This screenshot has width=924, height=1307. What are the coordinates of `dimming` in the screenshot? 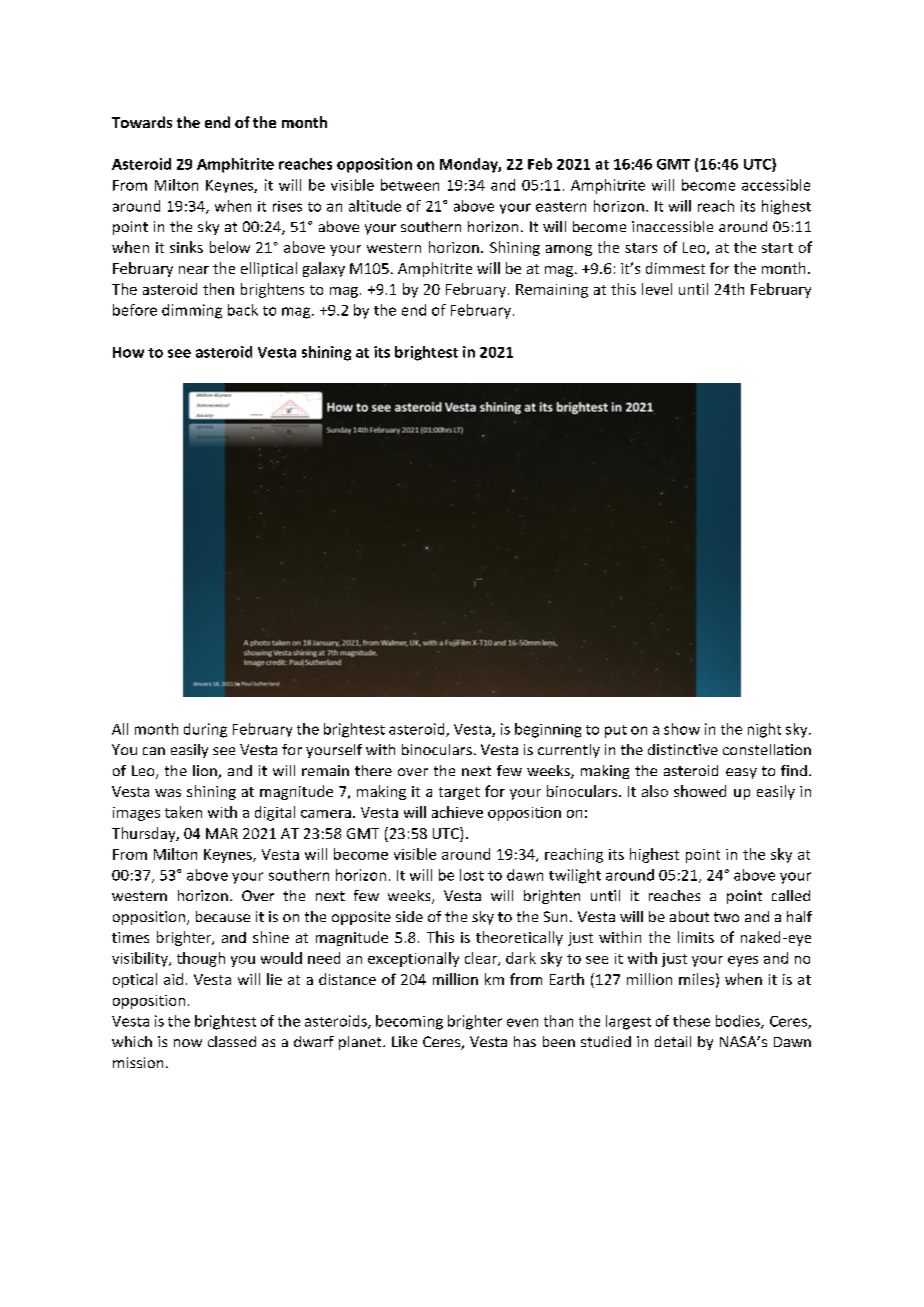 It's located at (192, 311).
